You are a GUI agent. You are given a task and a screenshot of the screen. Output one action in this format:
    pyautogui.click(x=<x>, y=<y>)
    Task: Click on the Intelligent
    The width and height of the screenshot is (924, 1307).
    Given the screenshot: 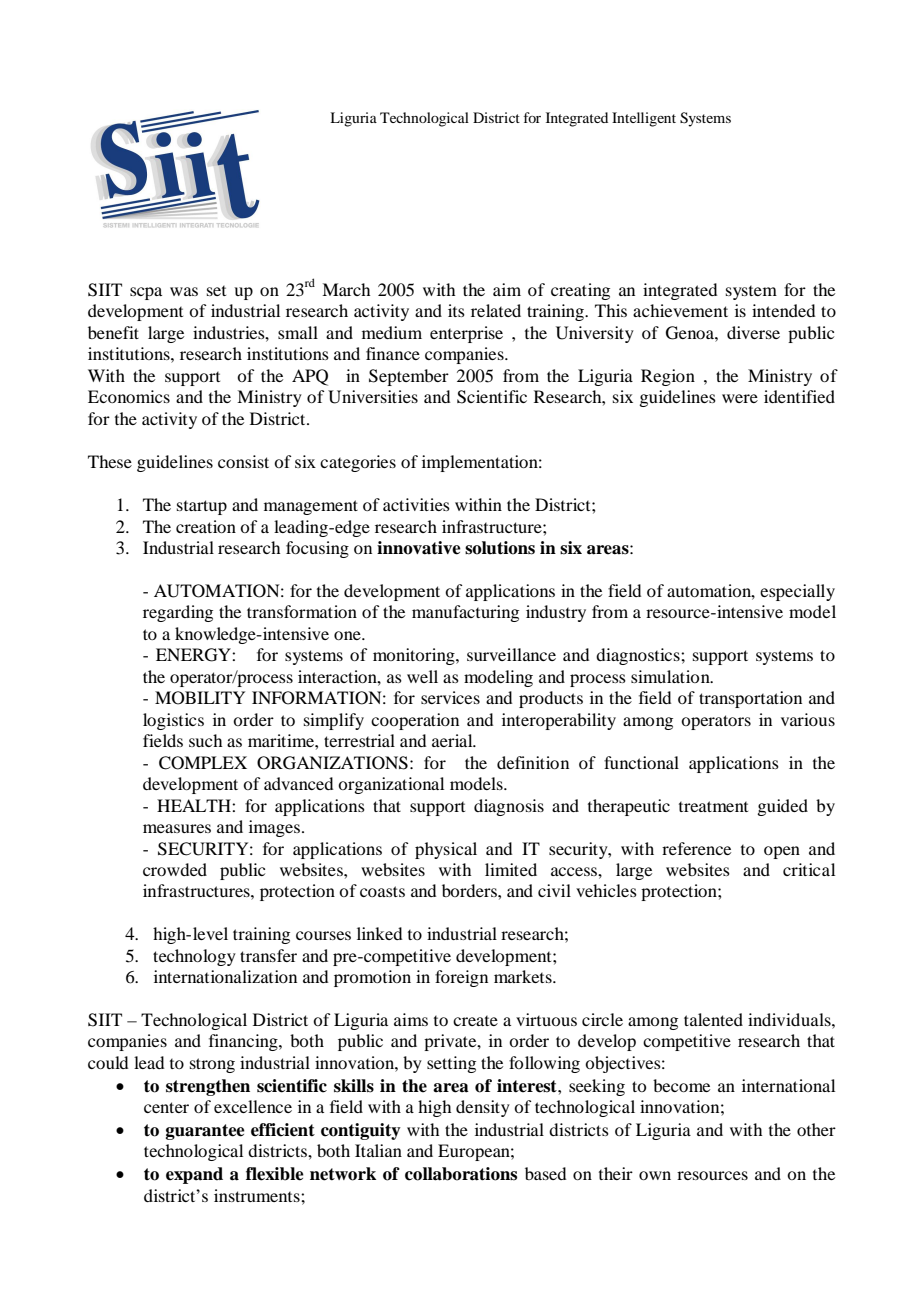 What is the action you would take?
    pyautogui.click(x=644, y=119)
